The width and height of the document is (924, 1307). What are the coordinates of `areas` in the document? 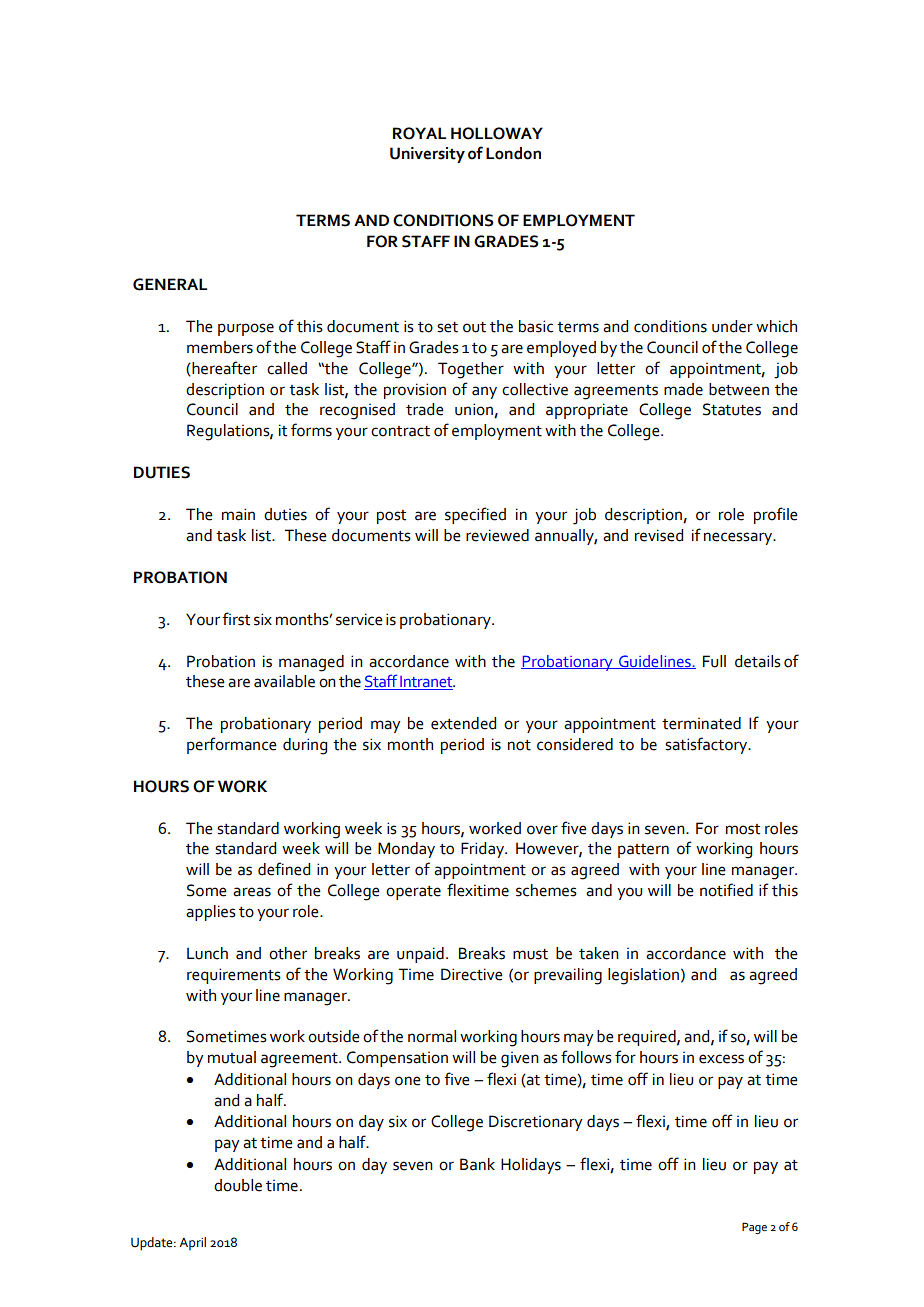 It's located at (252, 892).
